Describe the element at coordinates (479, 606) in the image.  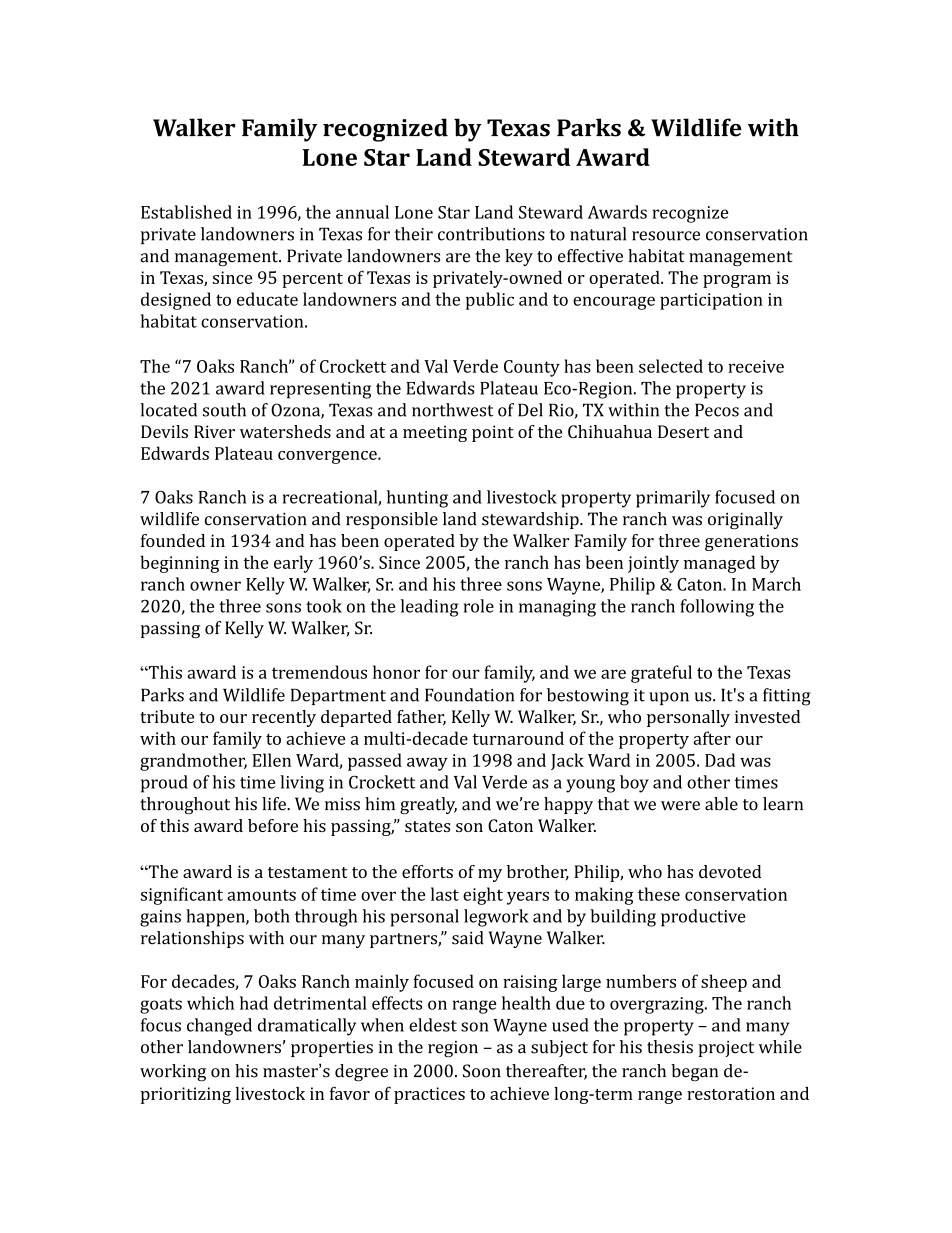
I see `role` at that location.
